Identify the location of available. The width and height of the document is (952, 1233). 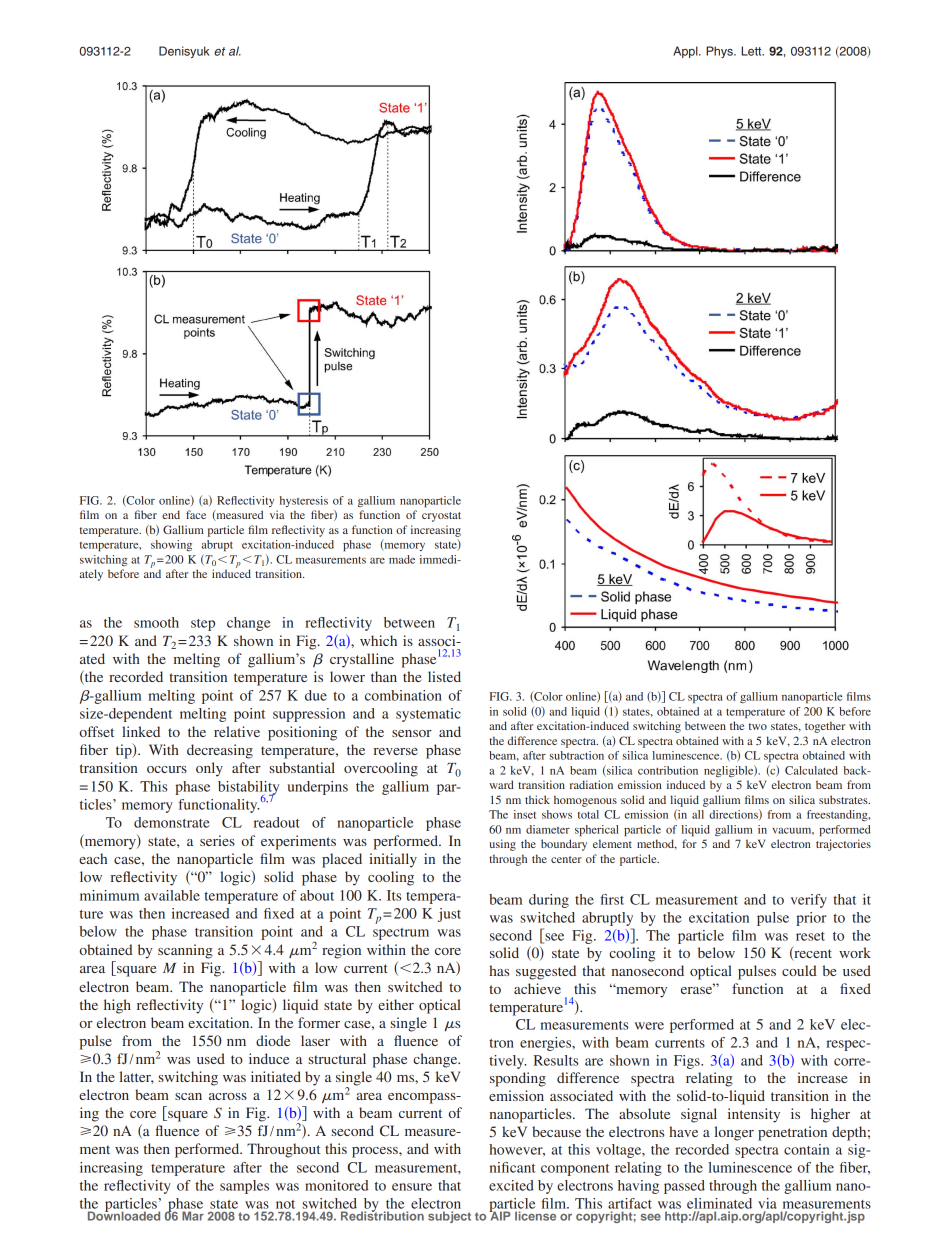
(172, 895).
